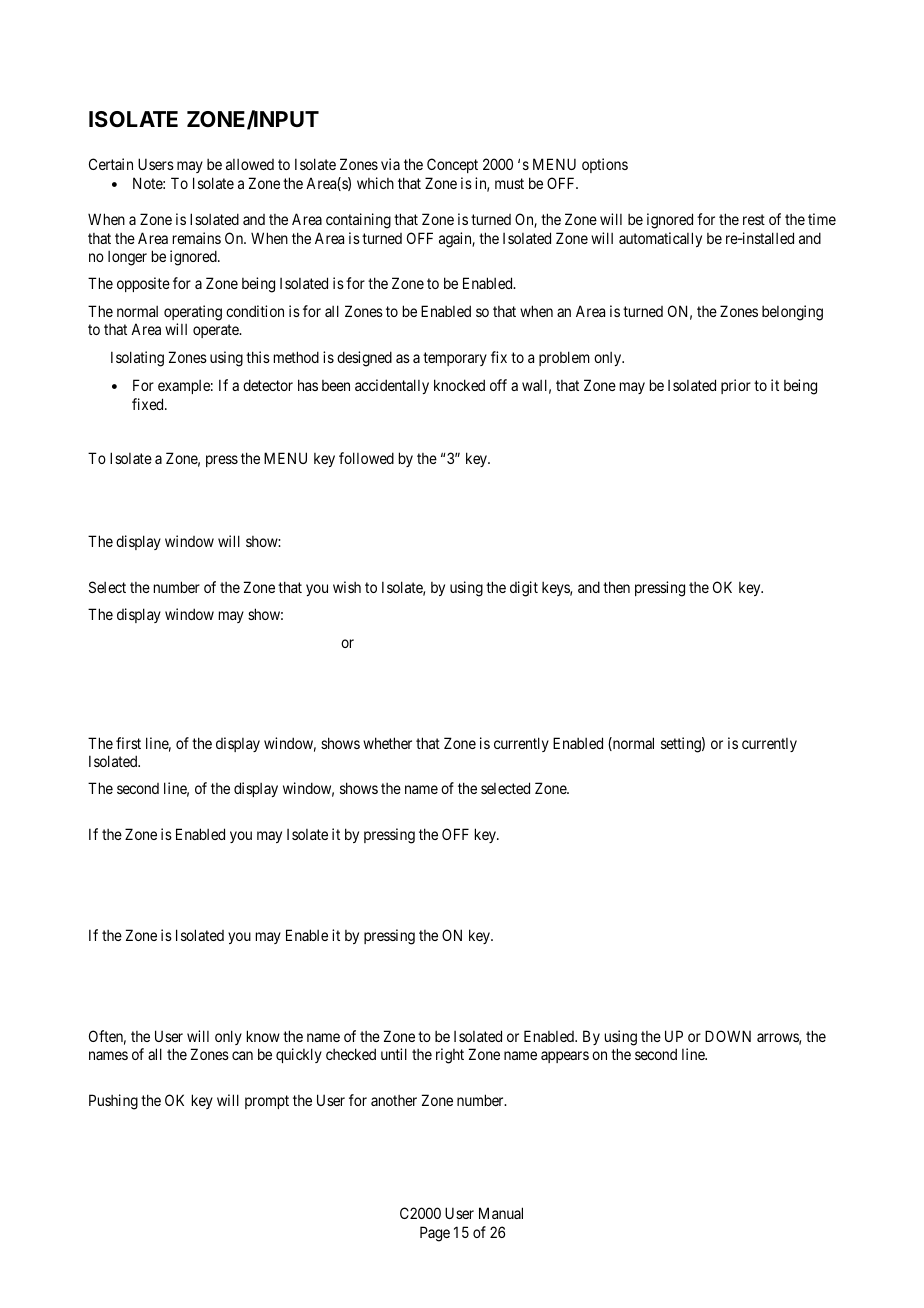 This image has width=924, height=1308. Describe the element at coordinates (267, 1102) in the image. I see `prompt` at that location.
